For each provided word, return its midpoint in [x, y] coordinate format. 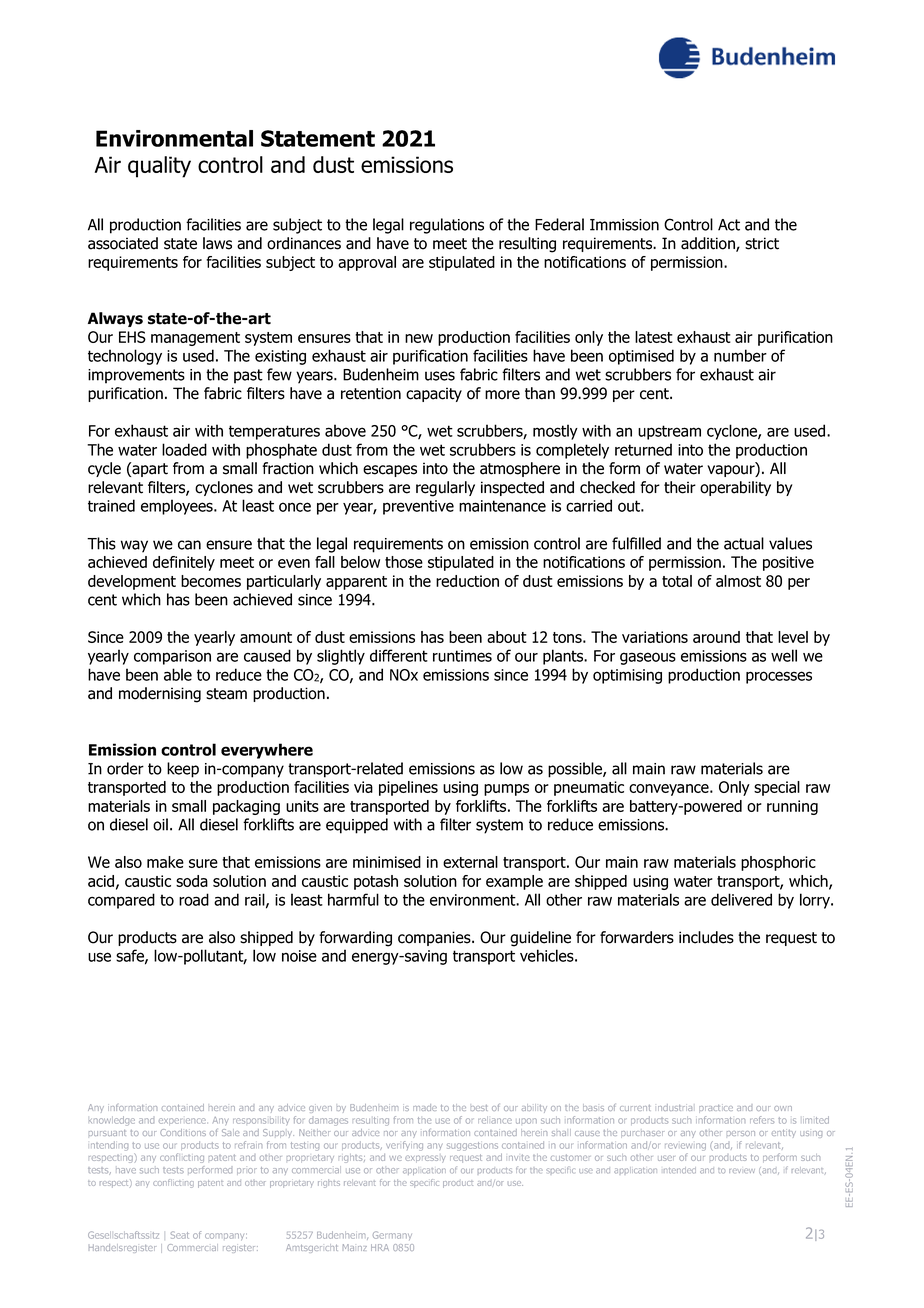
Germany [392, 1235]
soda [192, 881]
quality [159, 167]
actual [744, 543]
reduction [467, 581]
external [470, 862]
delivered [741, 899]
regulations [447, 226]
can [189, 545]
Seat [180, 1235]
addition [709, 244]
